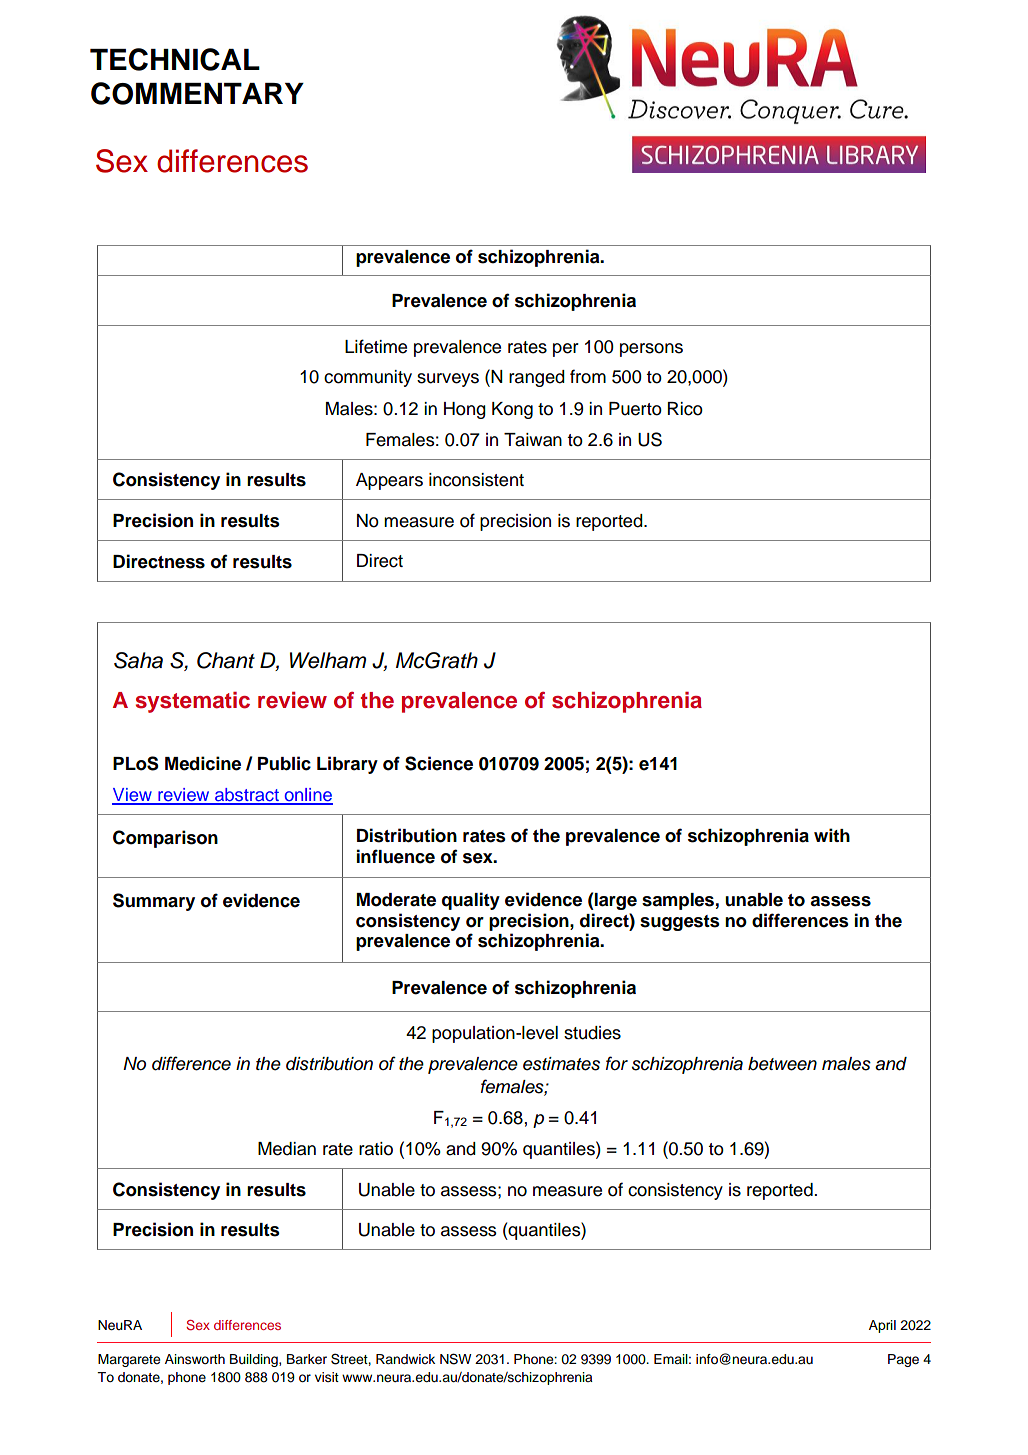  Describe the element at coordinates (439, 763) in the image. I see `Science` at that location.
